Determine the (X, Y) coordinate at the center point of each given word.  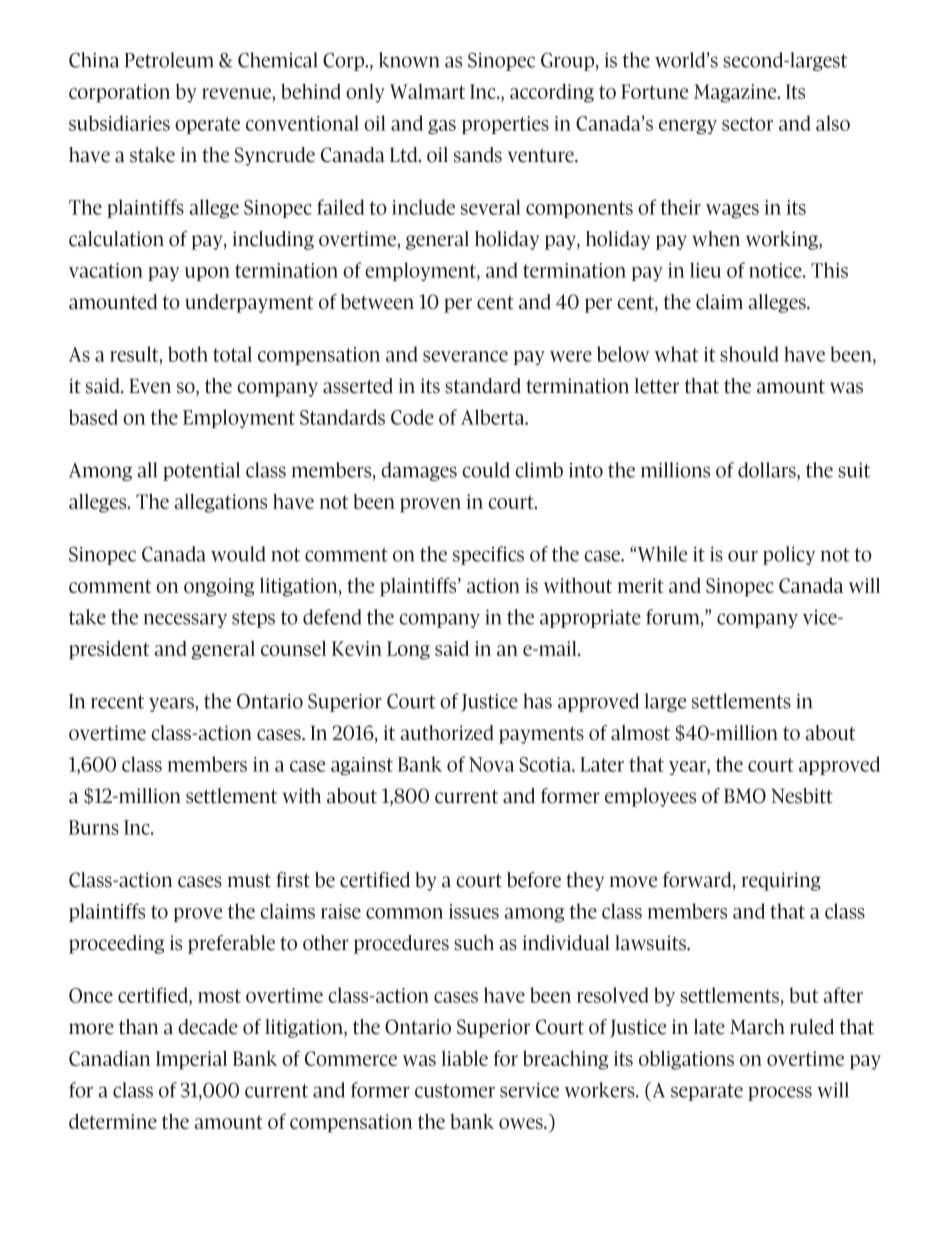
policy (789, 555)
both (188, 354)
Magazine (736, 93)
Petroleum (168, 60)
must (249, 880)
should (749, 354)
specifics (488, 555)
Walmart (427, 91)
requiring (781, 881)
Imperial (191, 1060)
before (534, 880)
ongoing (219, 587)
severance (465, 356)
